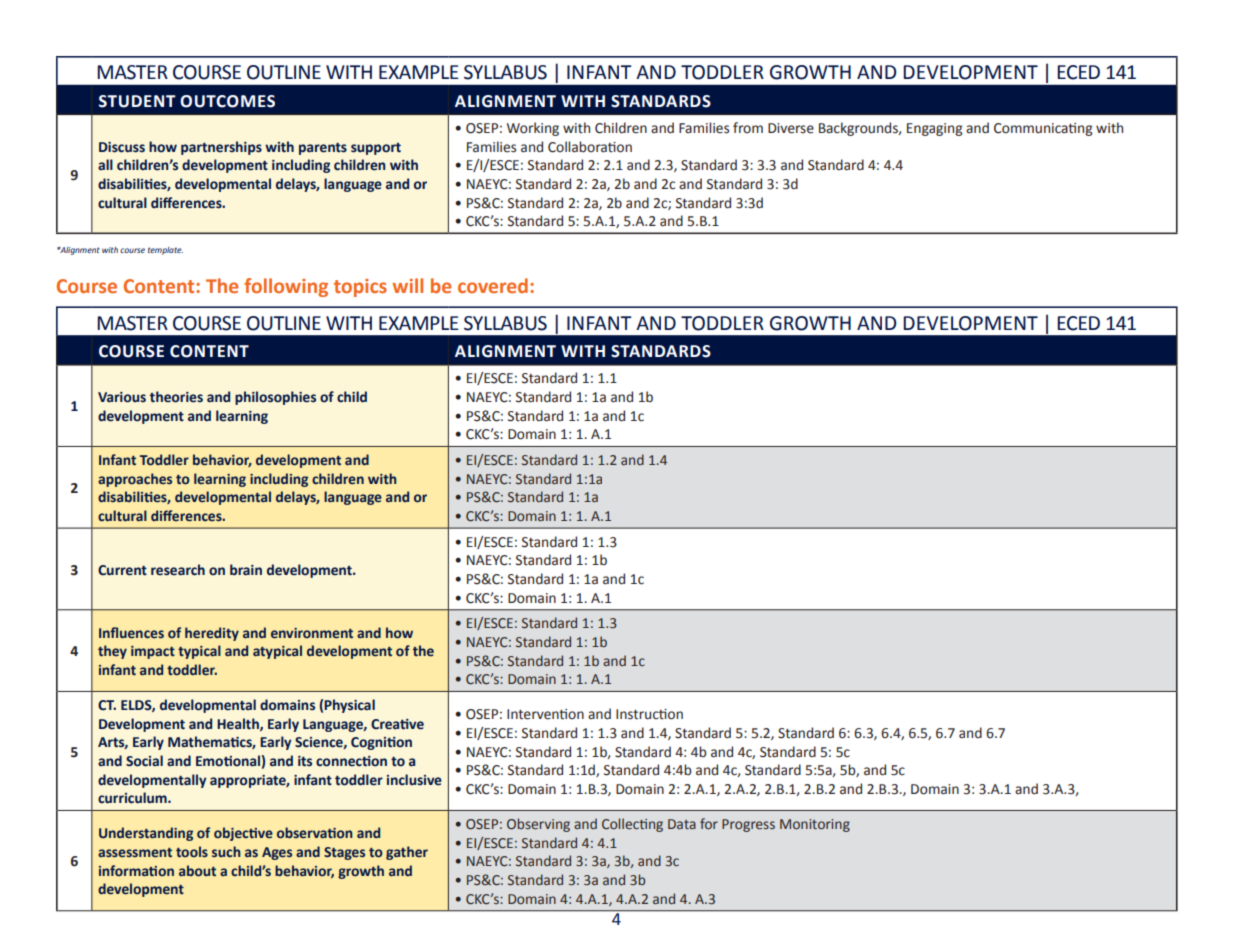 This page has height=952, width=1233. Describe the element at coordinates (286, 287) in the page. I see `following` at that location.
